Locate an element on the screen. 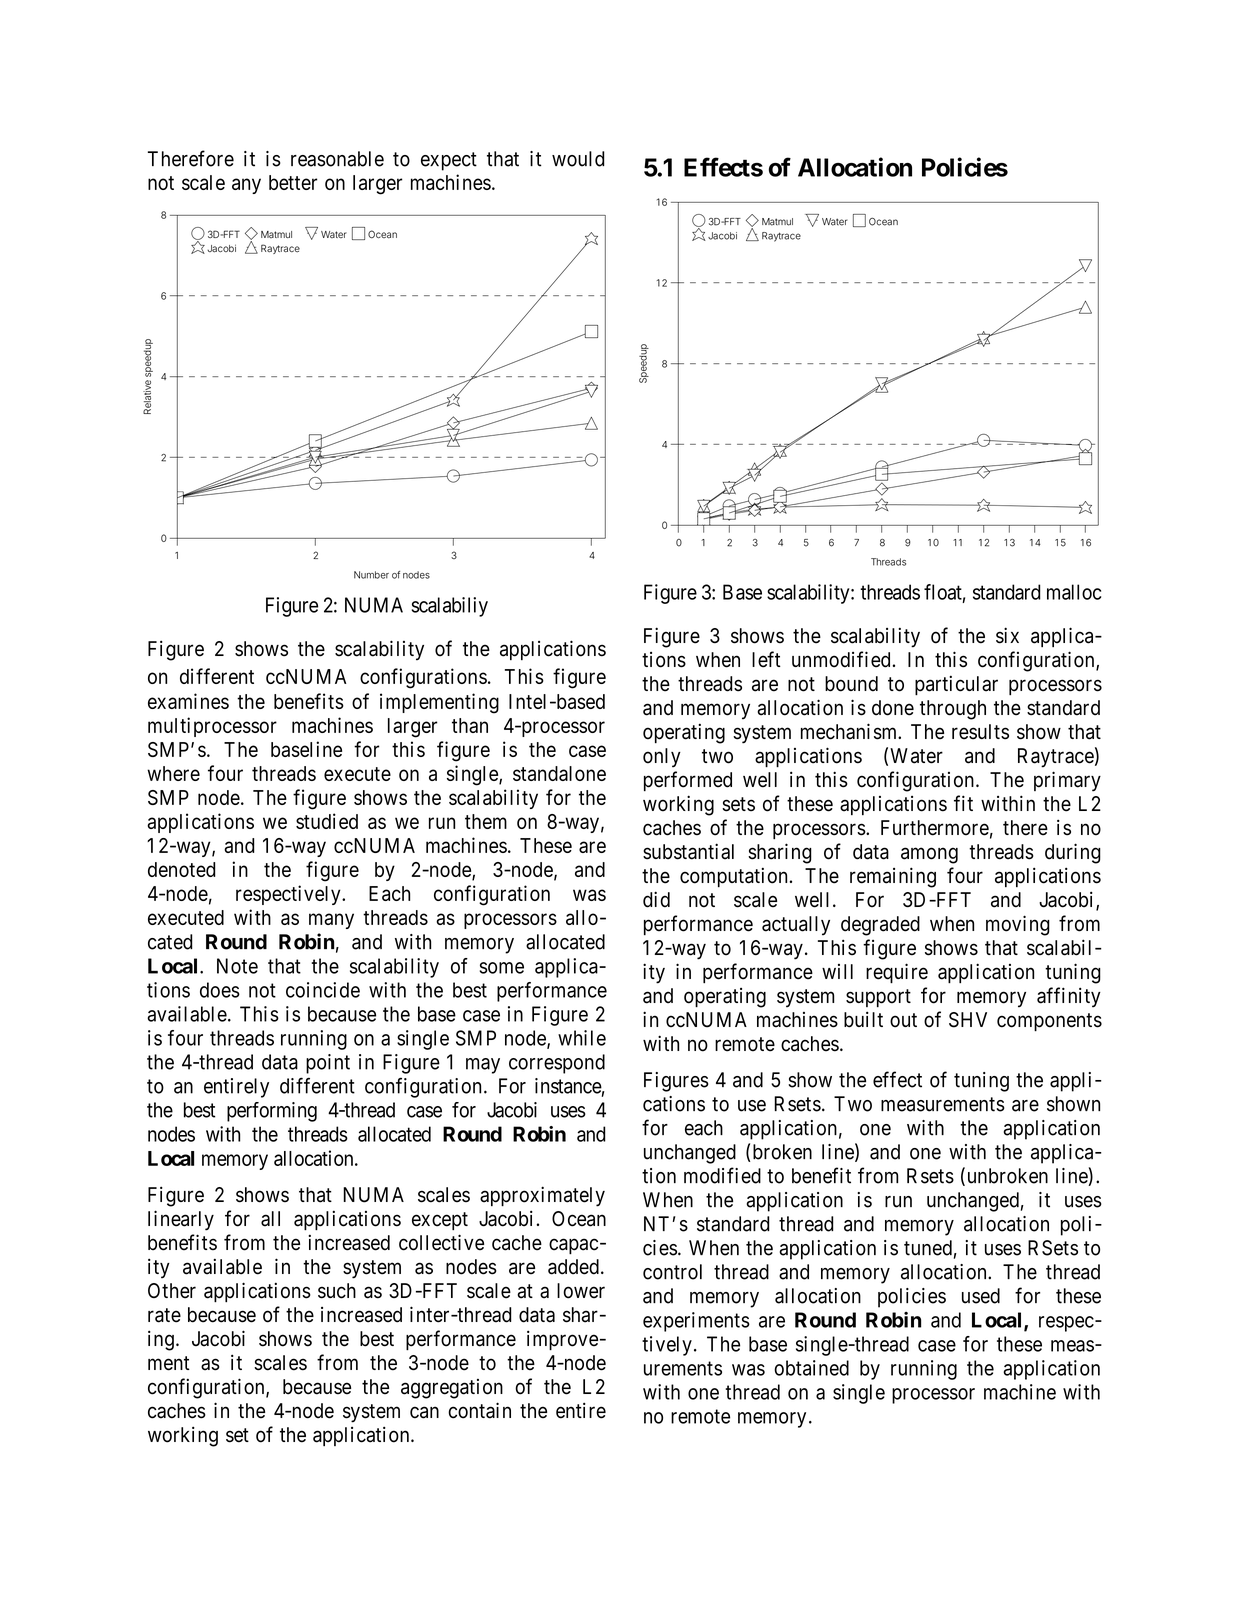 This screenshot has width=1248, height=1616. examines is located at coordinates (188, 701).
